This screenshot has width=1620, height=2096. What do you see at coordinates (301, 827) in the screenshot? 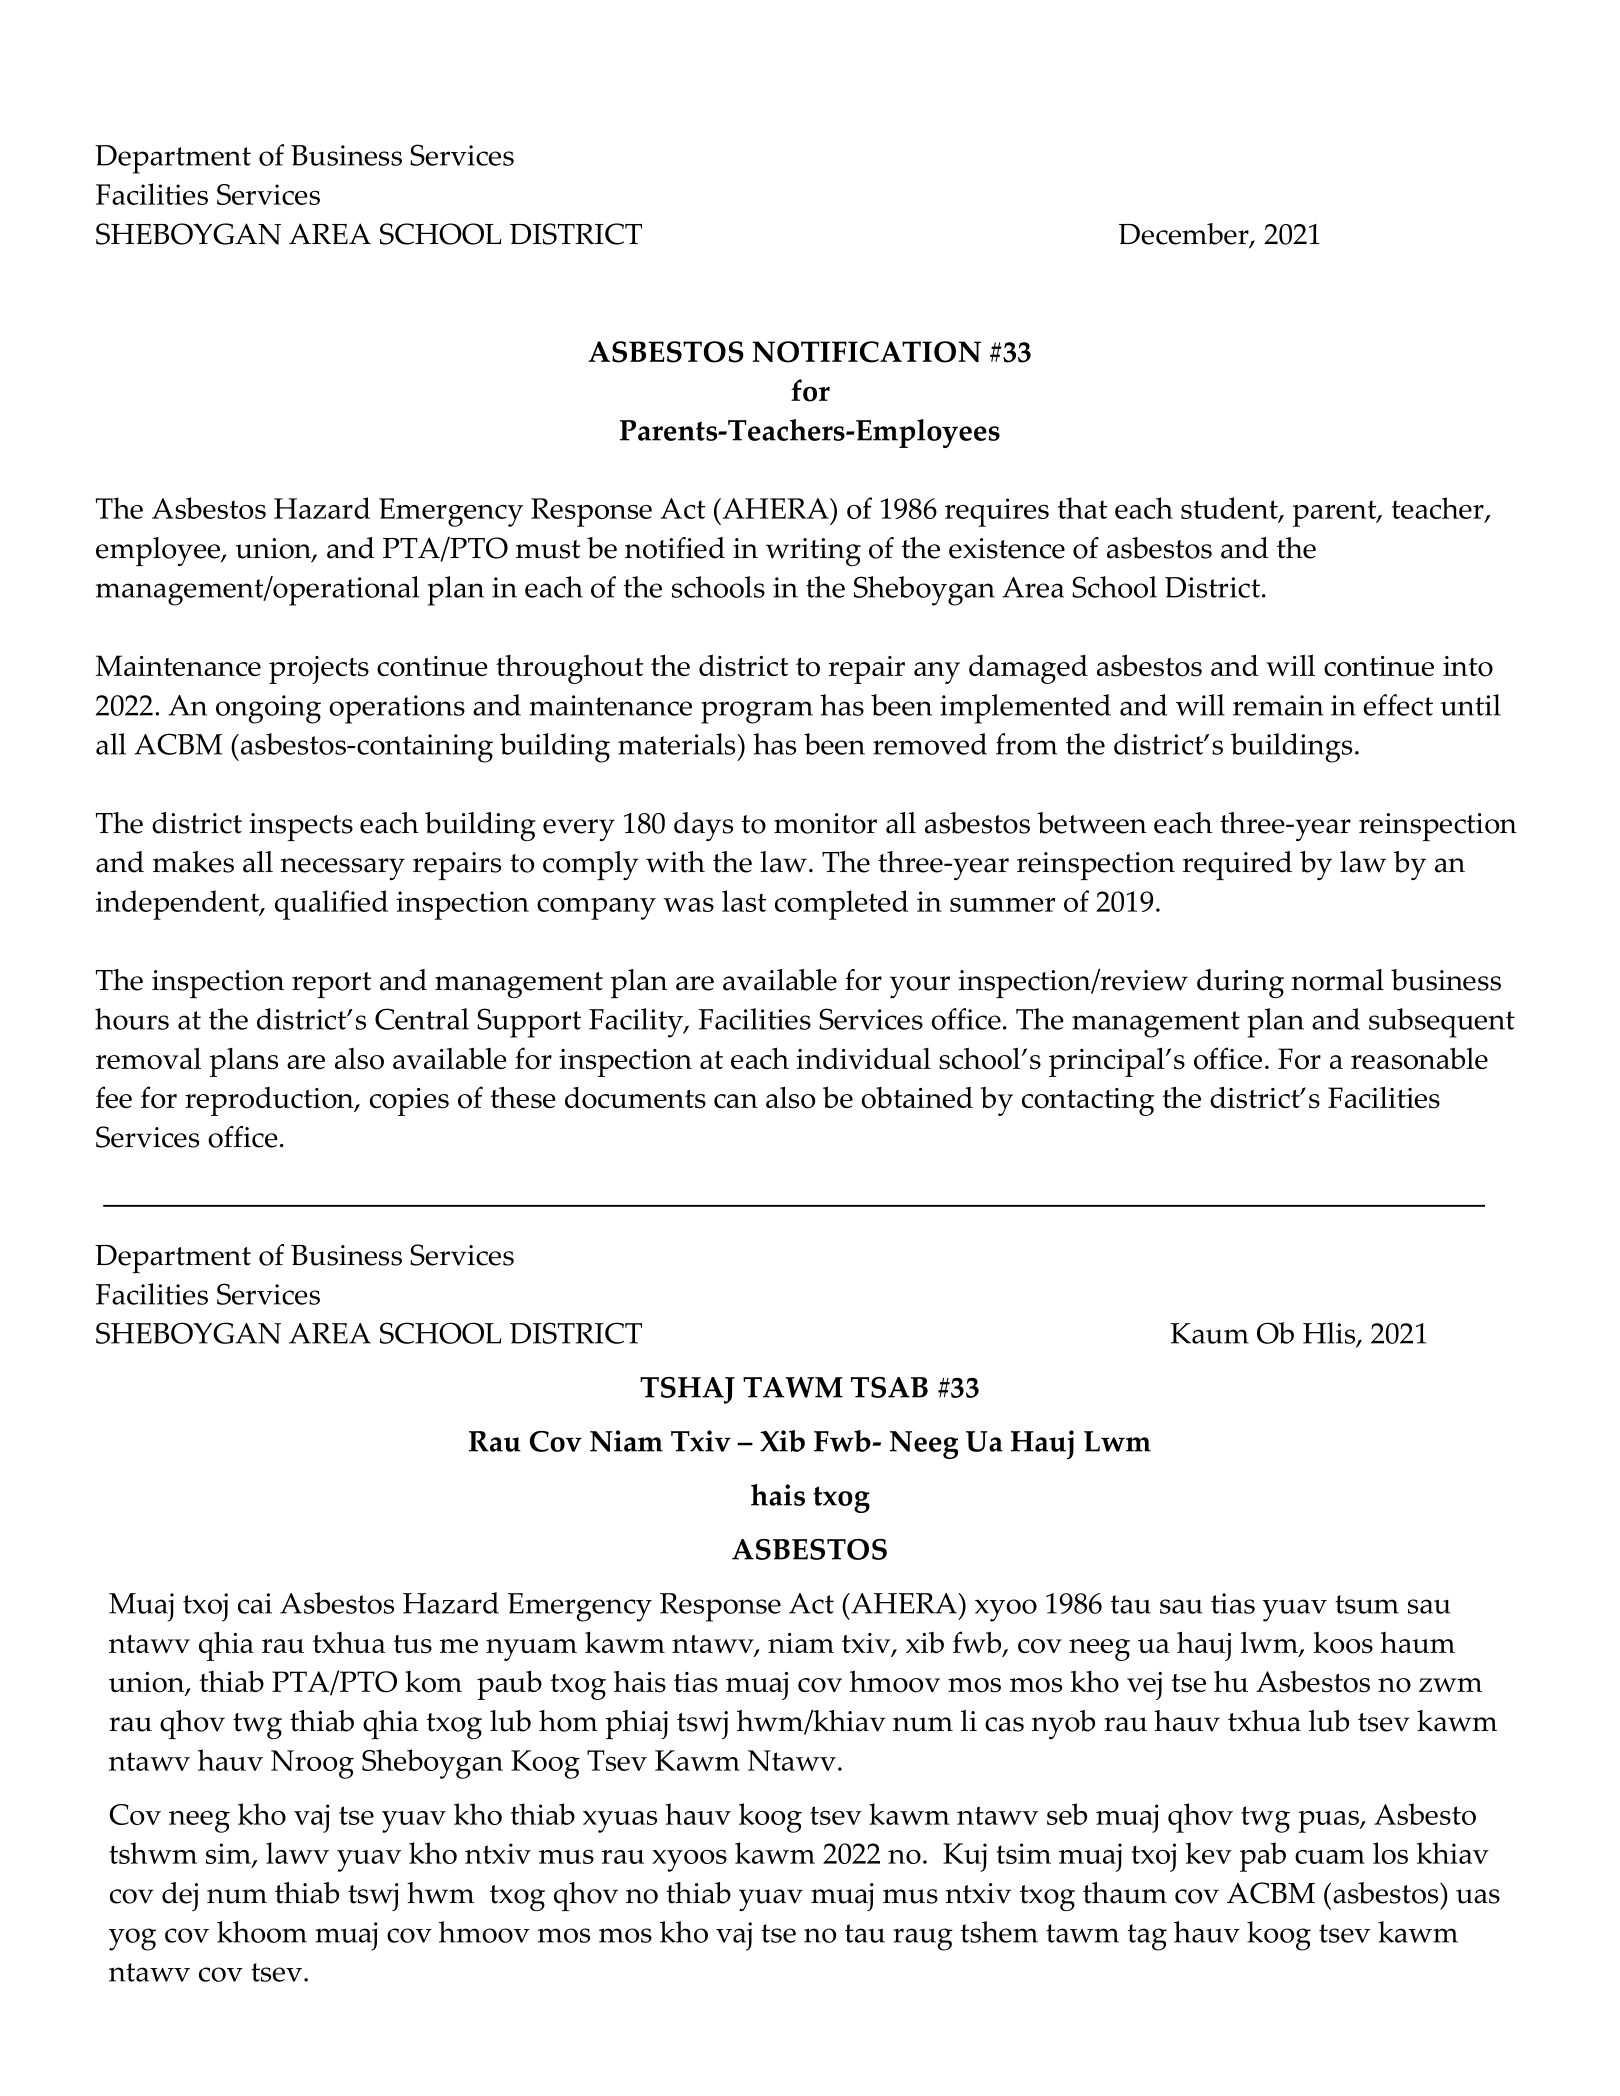
I see `inspects` at bounding box center [301, 827].
